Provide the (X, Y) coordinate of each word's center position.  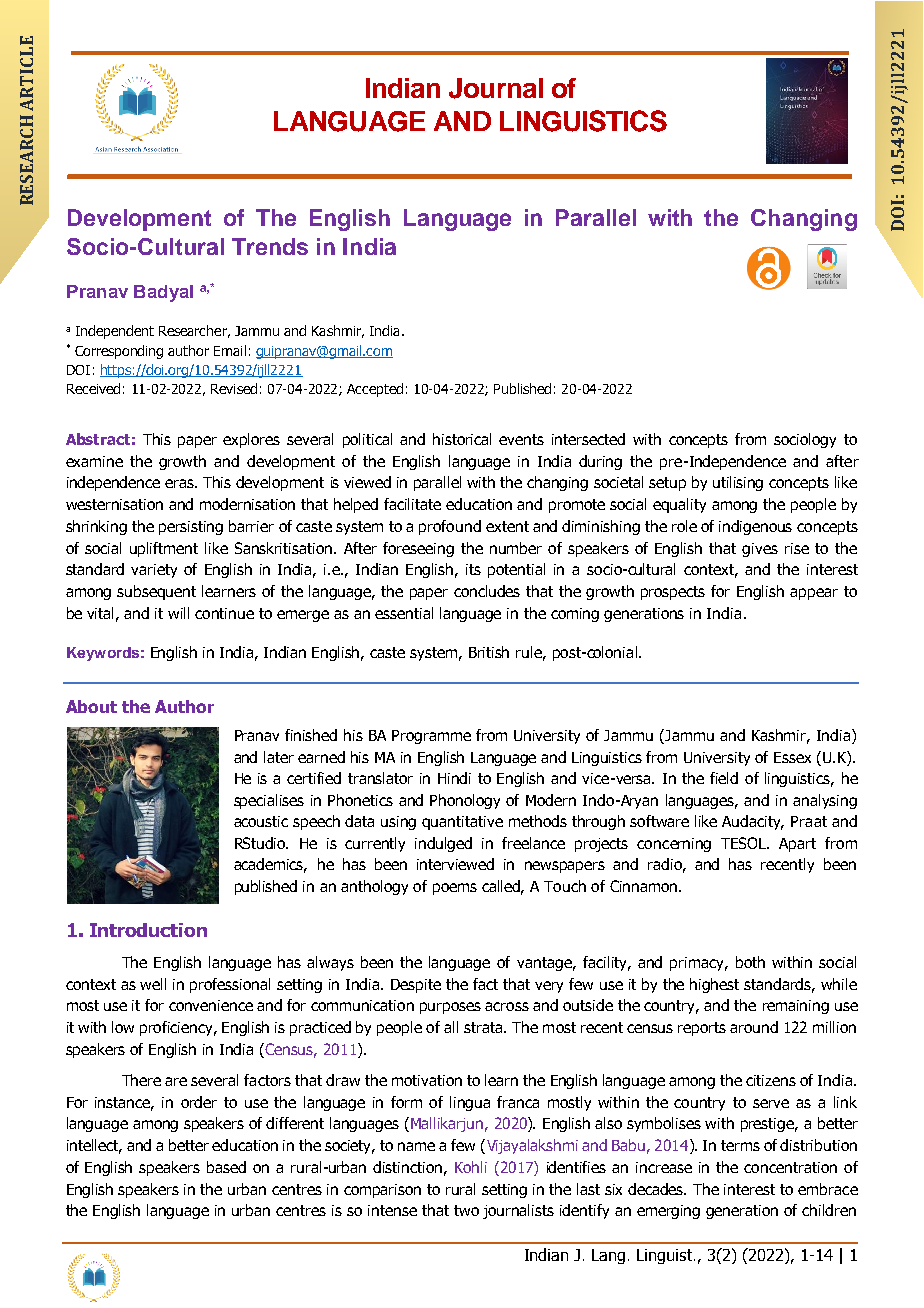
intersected (588, 439)
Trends (270, 246)
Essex (792, 757)
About (91, 706)
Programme (431, 737)
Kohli (471, 1167)
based (226, 1167)
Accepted (375, 390)
